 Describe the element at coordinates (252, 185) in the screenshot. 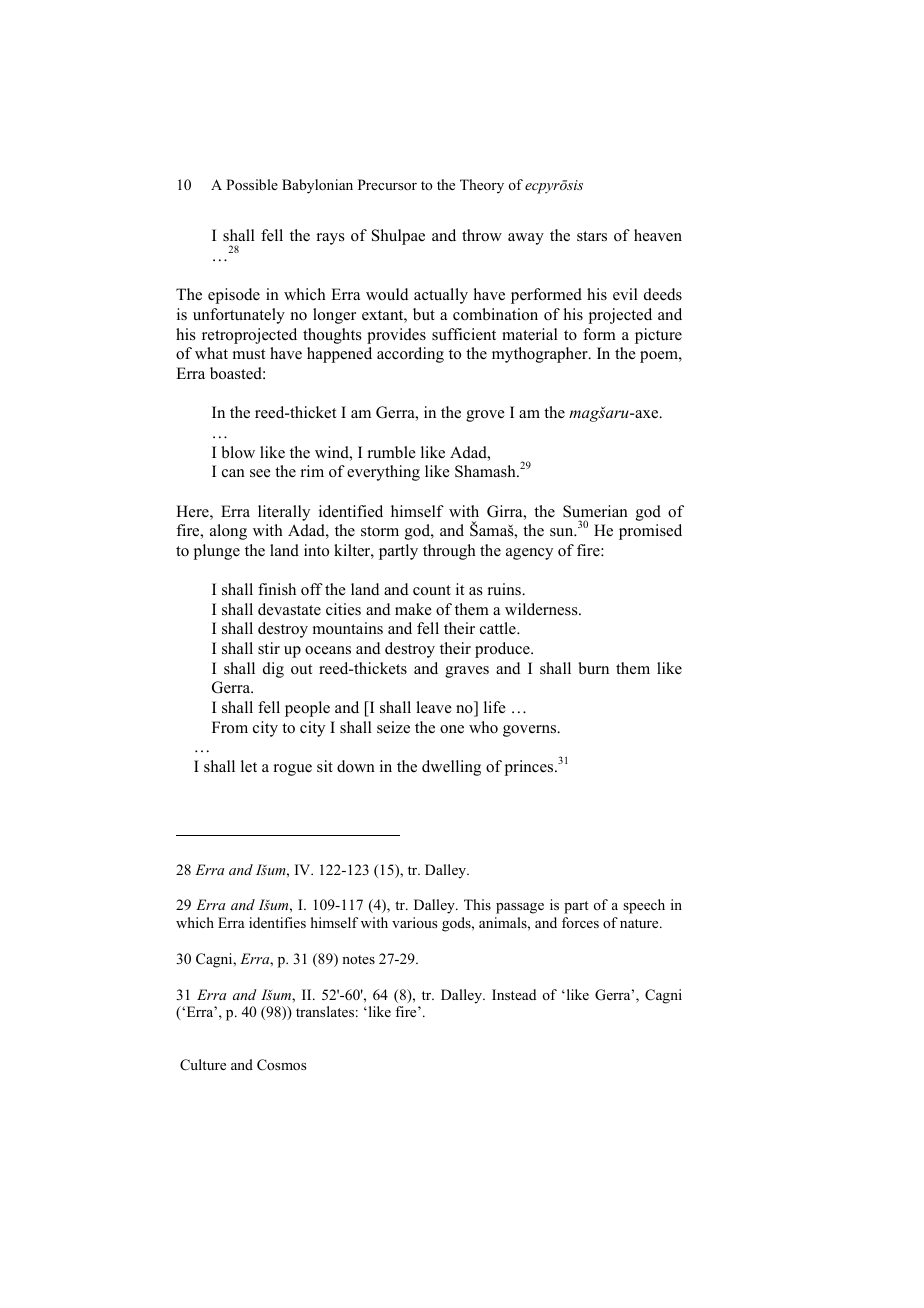

I see `Possible` at that location.
